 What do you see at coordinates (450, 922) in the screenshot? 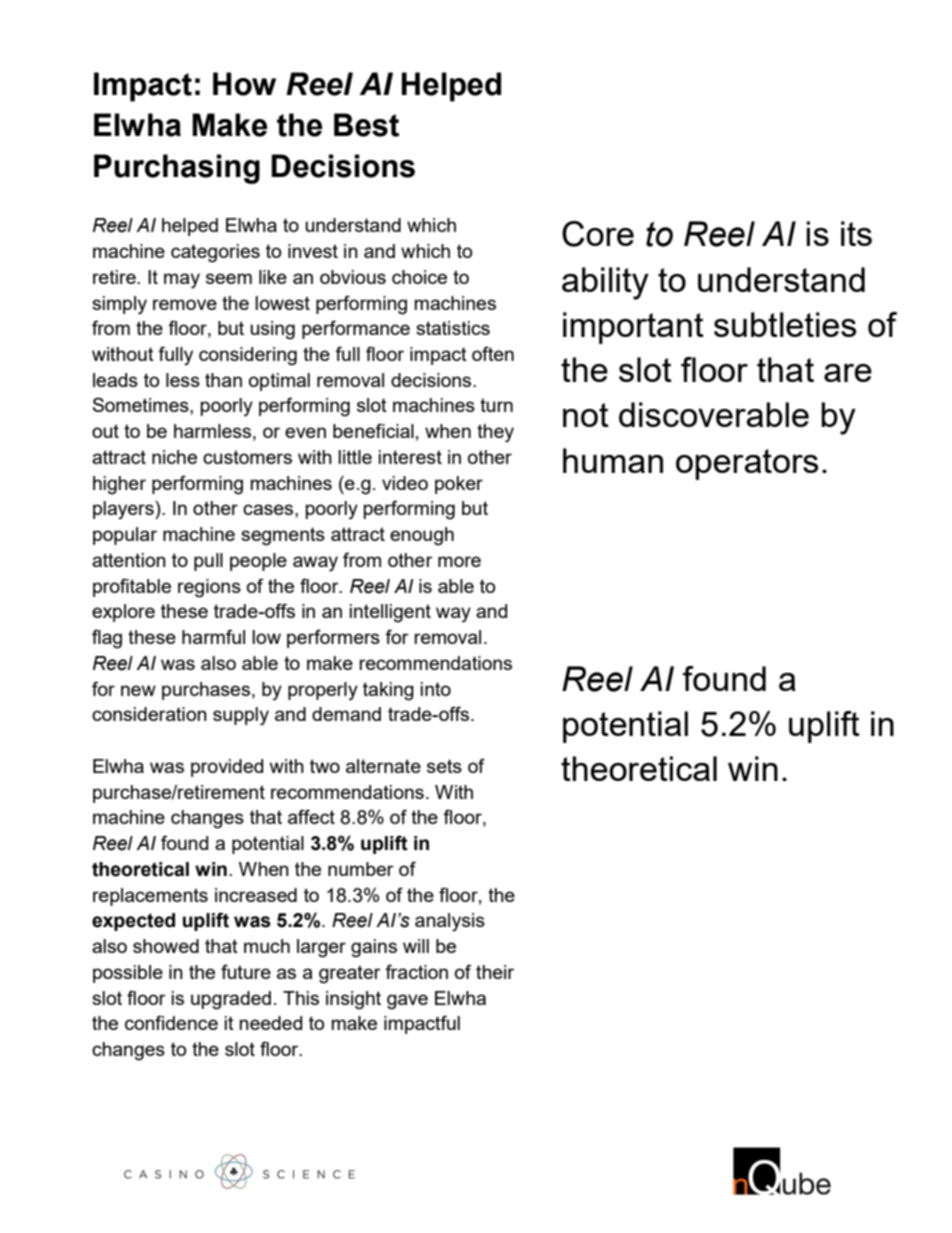
I see `analysis` at bounding box center [450, 922].
